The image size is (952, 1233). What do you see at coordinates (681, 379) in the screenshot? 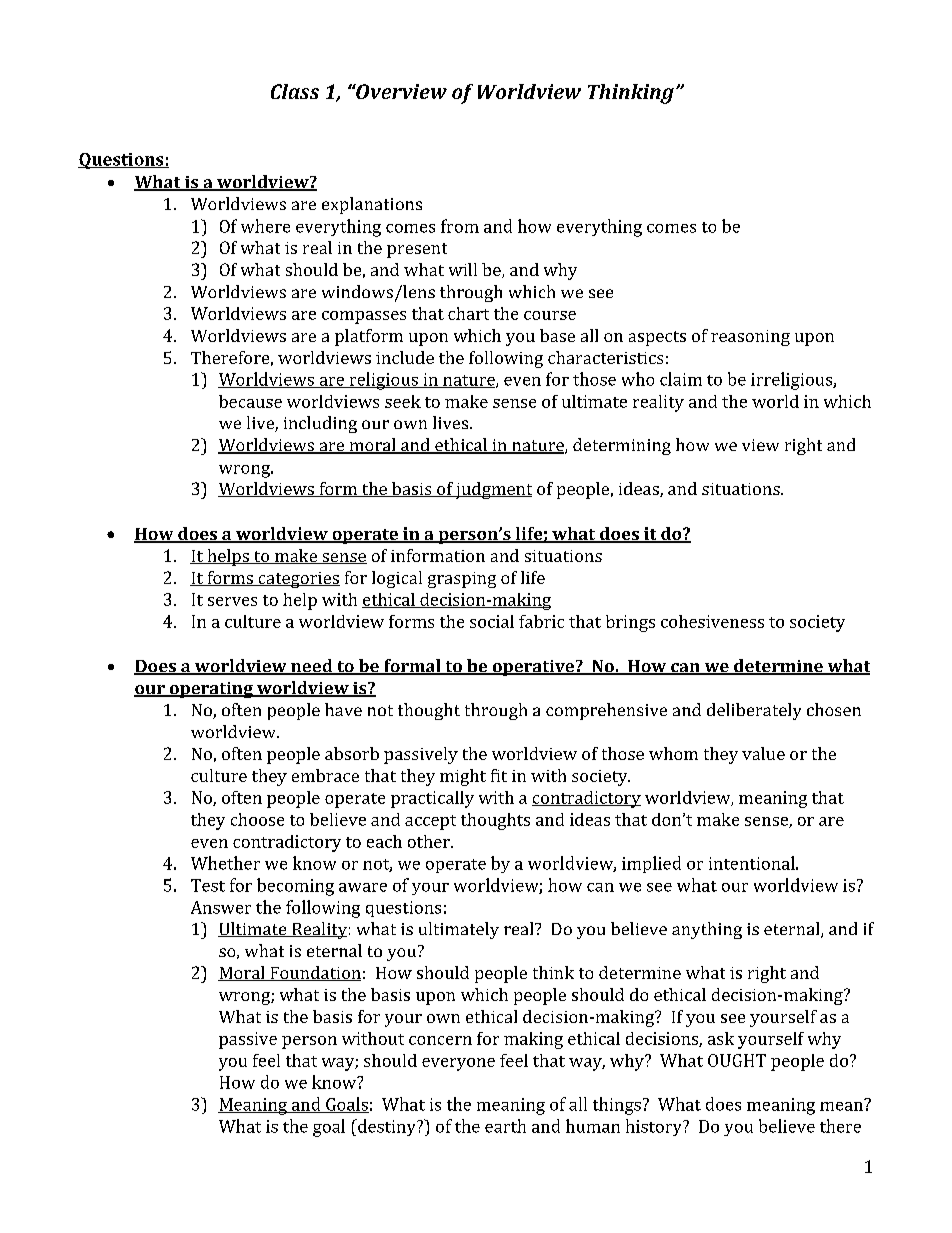
I see `claim` at bounding box center [681, 379].
